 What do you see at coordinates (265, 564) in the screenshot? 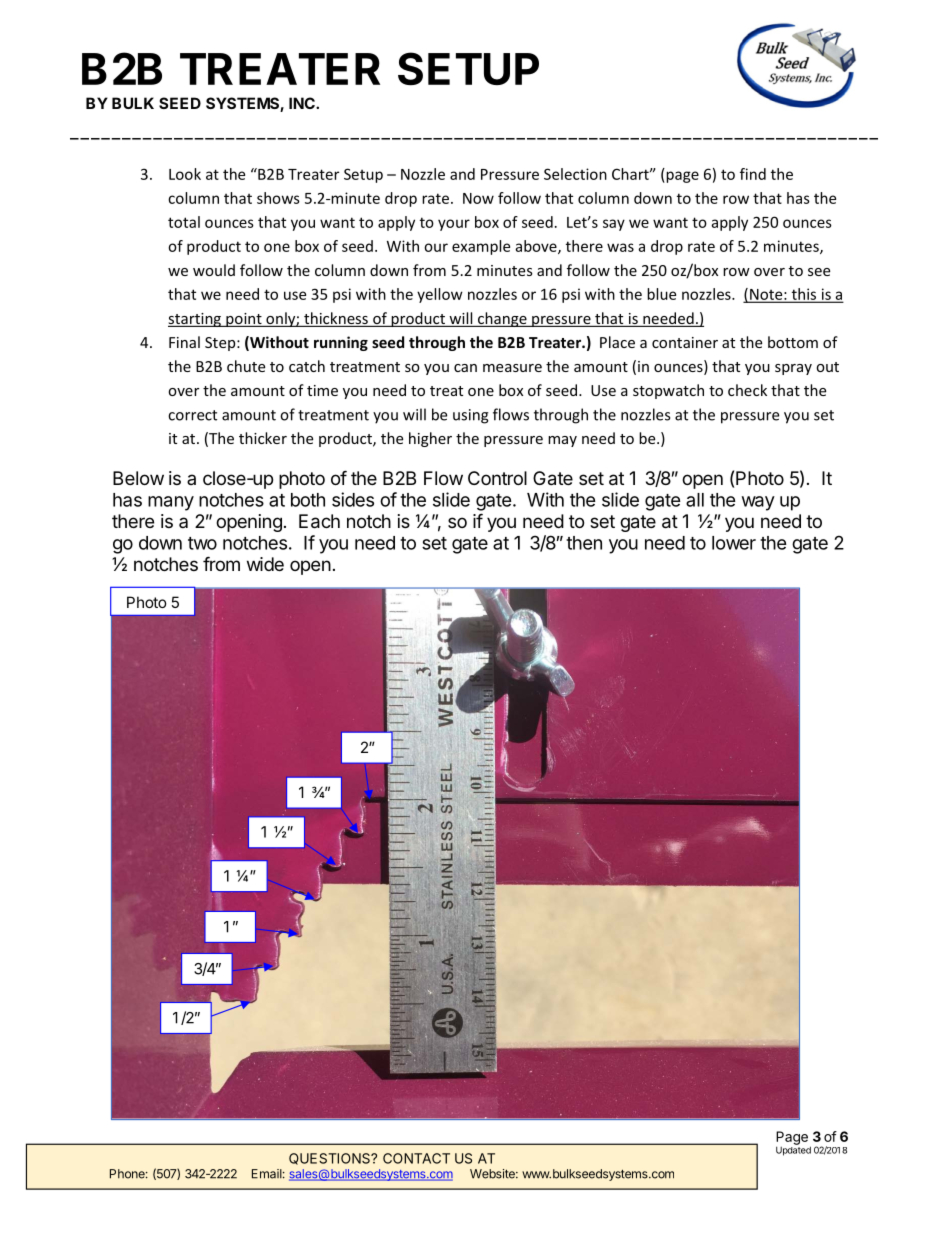
I see `wide` at bounding box center [265, 564].
